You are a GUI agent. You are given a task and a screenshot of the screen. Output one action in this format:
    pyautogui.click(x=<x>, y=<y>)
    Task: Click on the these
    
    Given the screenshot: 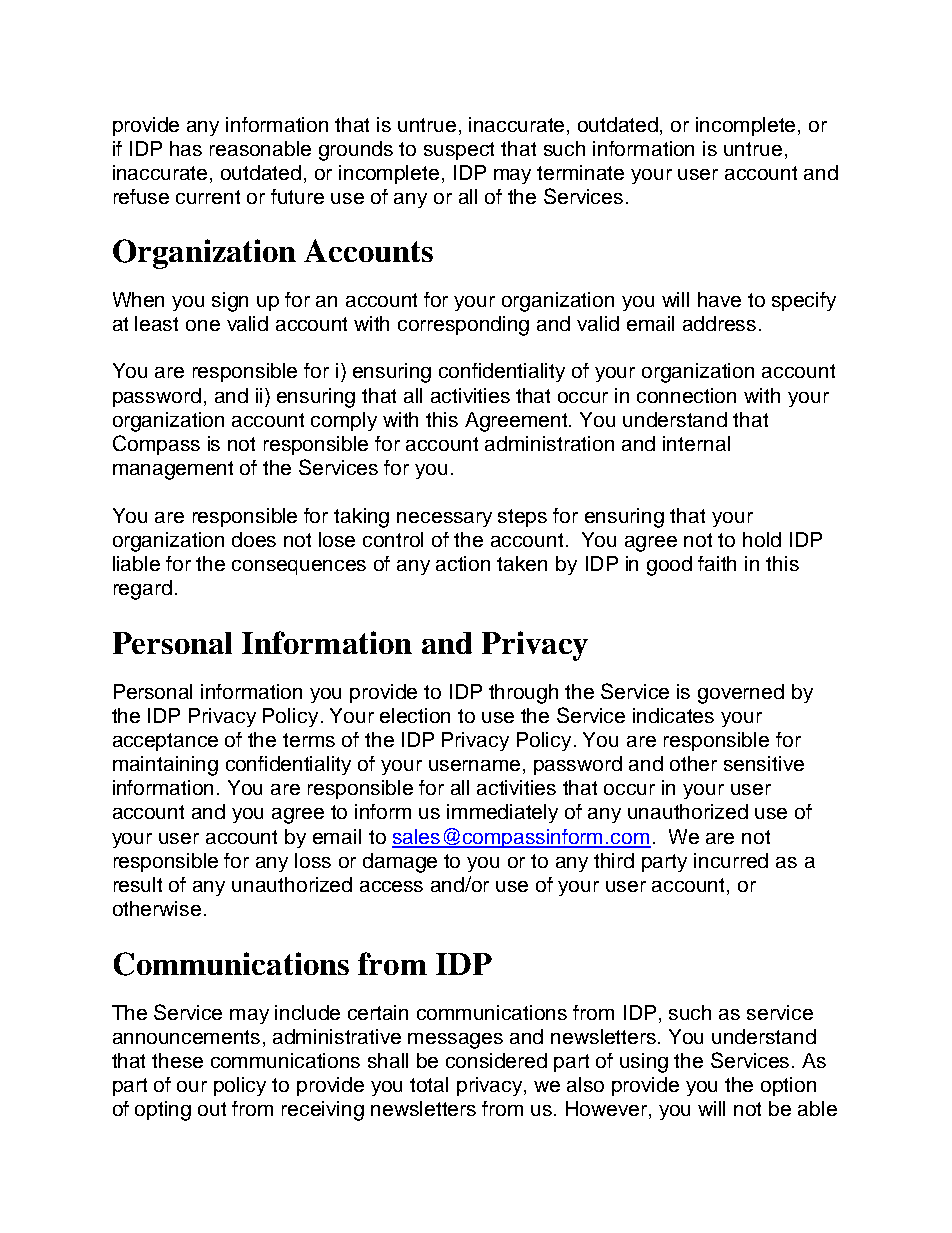 What is the action you would take?
    pyautogui.click(x=177, y=1060)
